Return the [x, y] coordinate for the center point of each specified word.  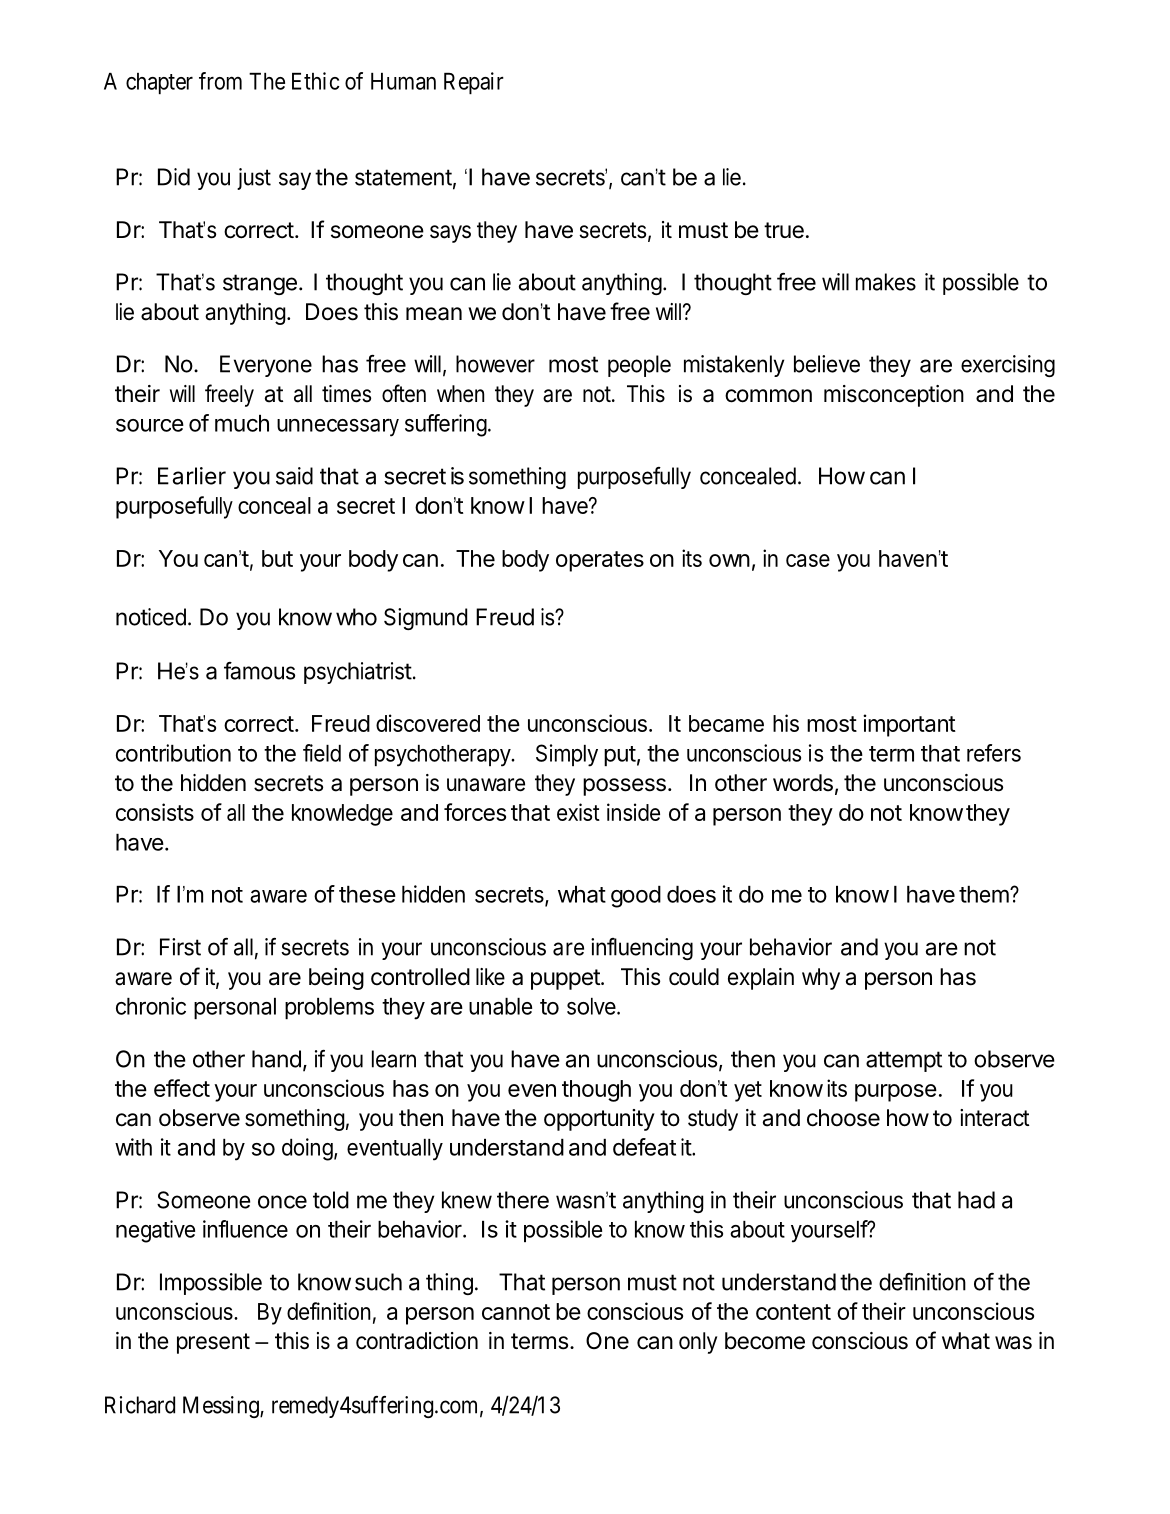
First [180, 947]
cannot [516, 1312]
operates [600, 561]
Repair [474, 83]
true [784, 230]
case [808, 560]
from [220, 81]
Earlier [192, 476]
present [213, 1343]
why [821, 979]
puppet [565, 979]
